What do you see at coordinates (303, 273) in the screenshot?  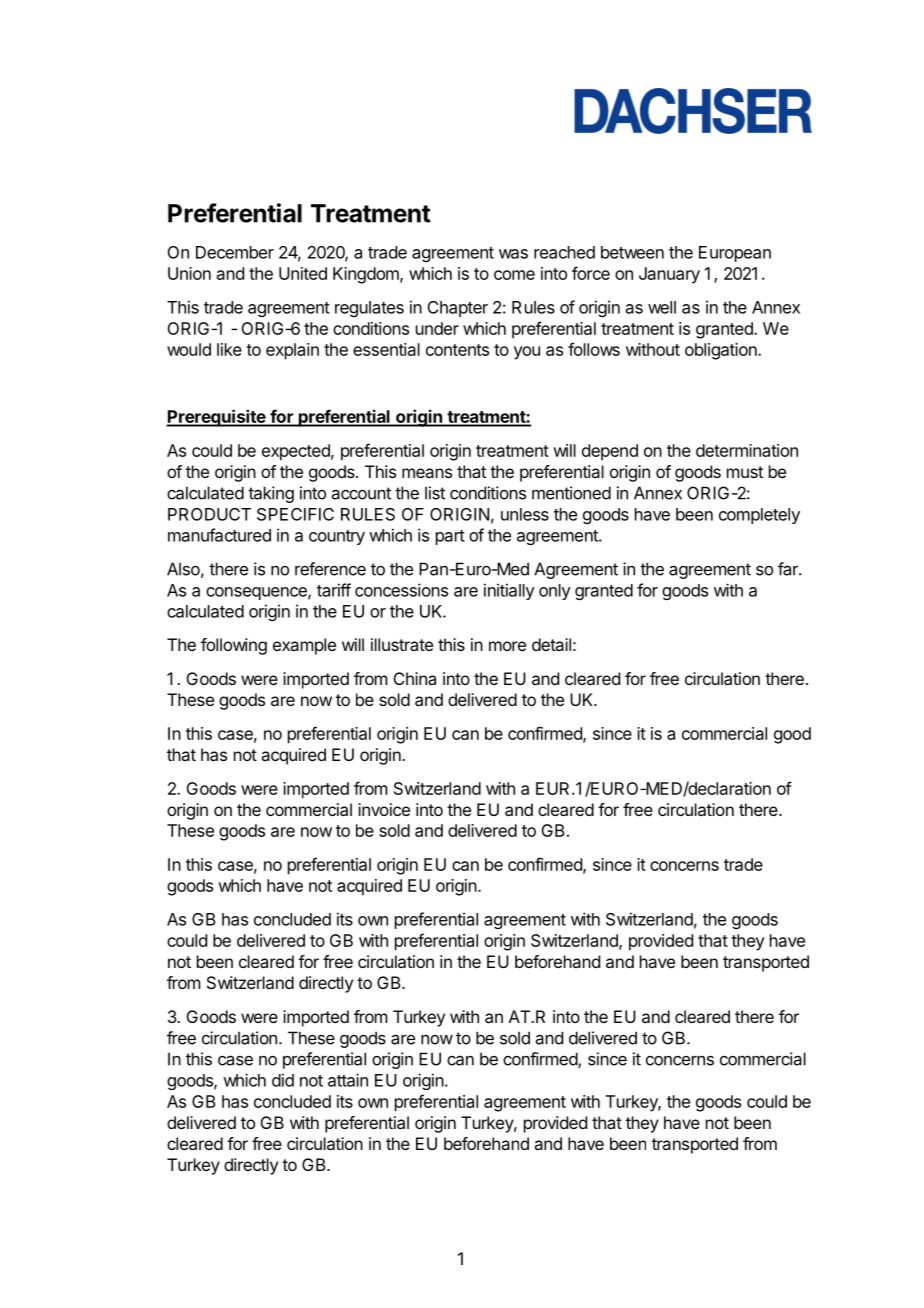 I see `United` at bounding box center [303, 273].
